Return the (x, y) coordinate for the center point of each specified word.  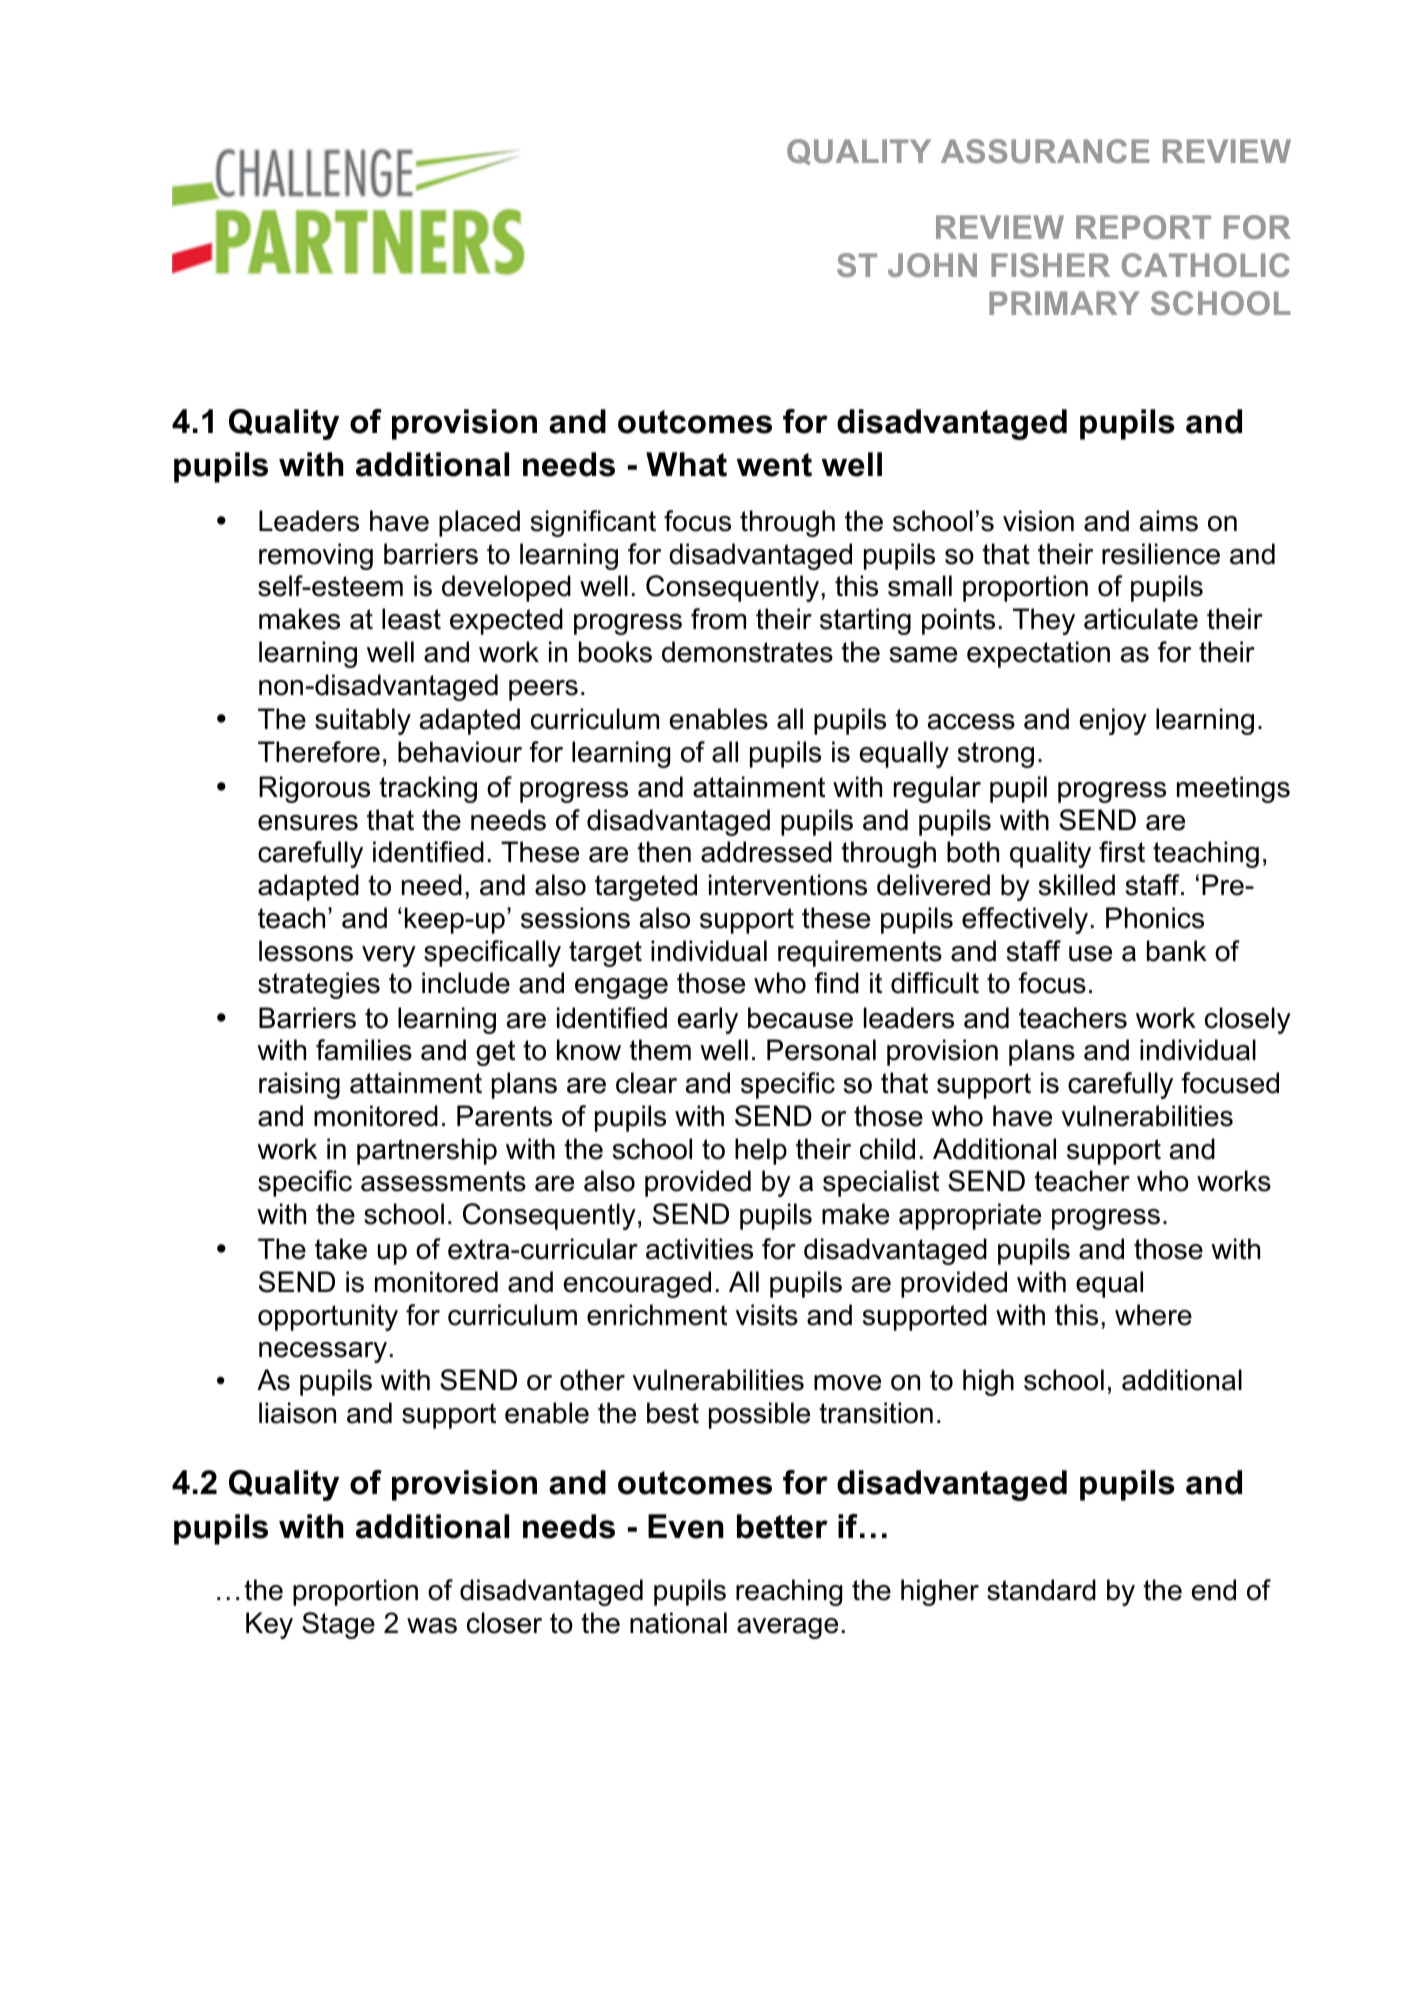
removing (316, 556)
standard (1041, 1590)
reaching (789, 1592)
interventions (788, 885)
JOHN (932, 265)
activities (699, 1249)
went (774, 465)
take (341, 1249)
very (389, 956)
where (1153, 1315)
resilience (1161, 554)
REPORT (1143, 227)
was (432, 1626)
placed (479, 523)
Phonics (1155, 918)
